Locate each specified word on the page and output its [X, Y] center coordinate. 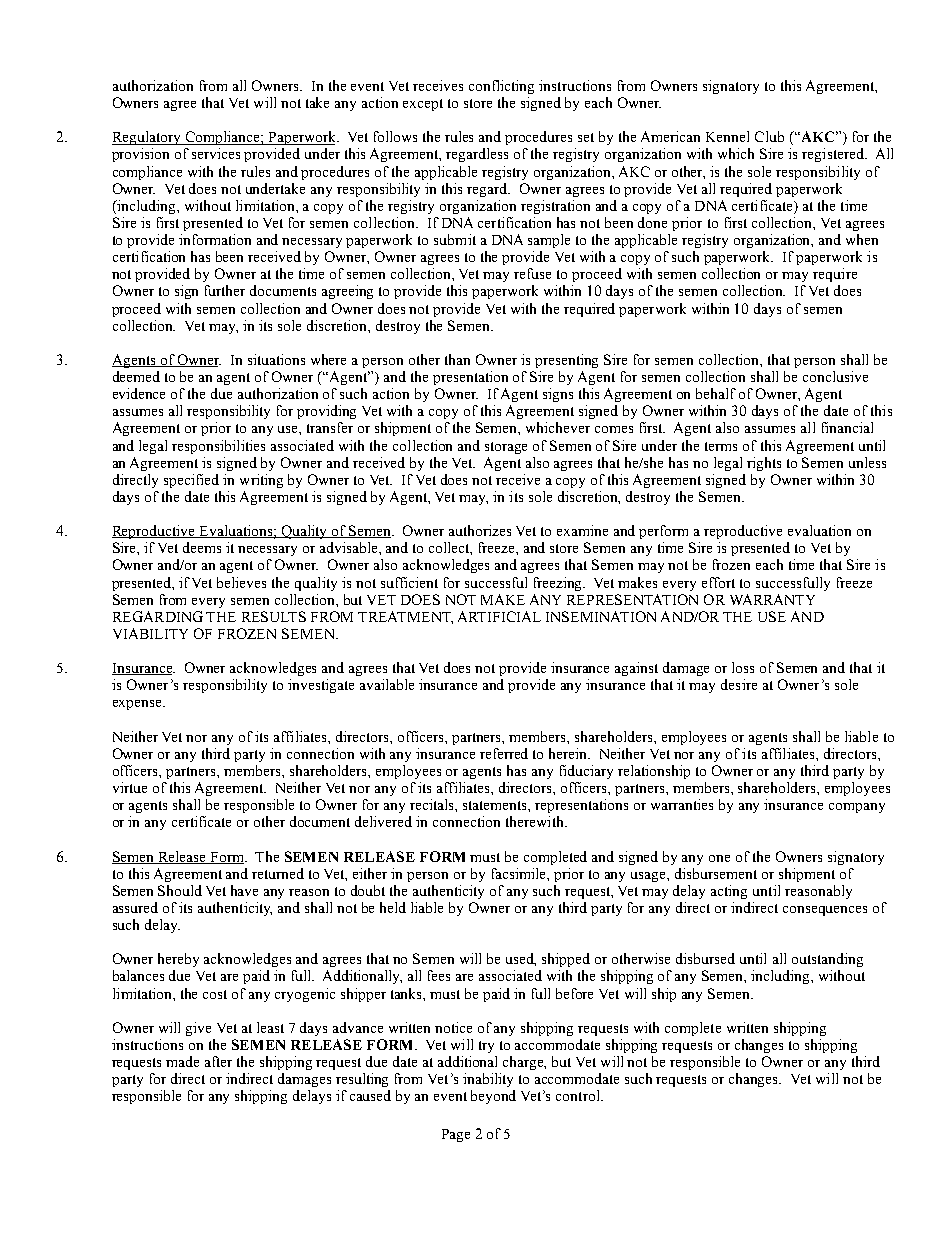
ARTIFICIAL [499, 616]
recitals [433, 804]
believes [241, 582]
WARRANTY [772, 599]
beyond [493, 1097]
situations [276, 359]
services [216, 153]
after [218, 1061]
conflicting [501, 87]
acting [729, 892]
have [244, 890]
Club [769, 136]
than [457, 359]
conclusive [835, 376]
